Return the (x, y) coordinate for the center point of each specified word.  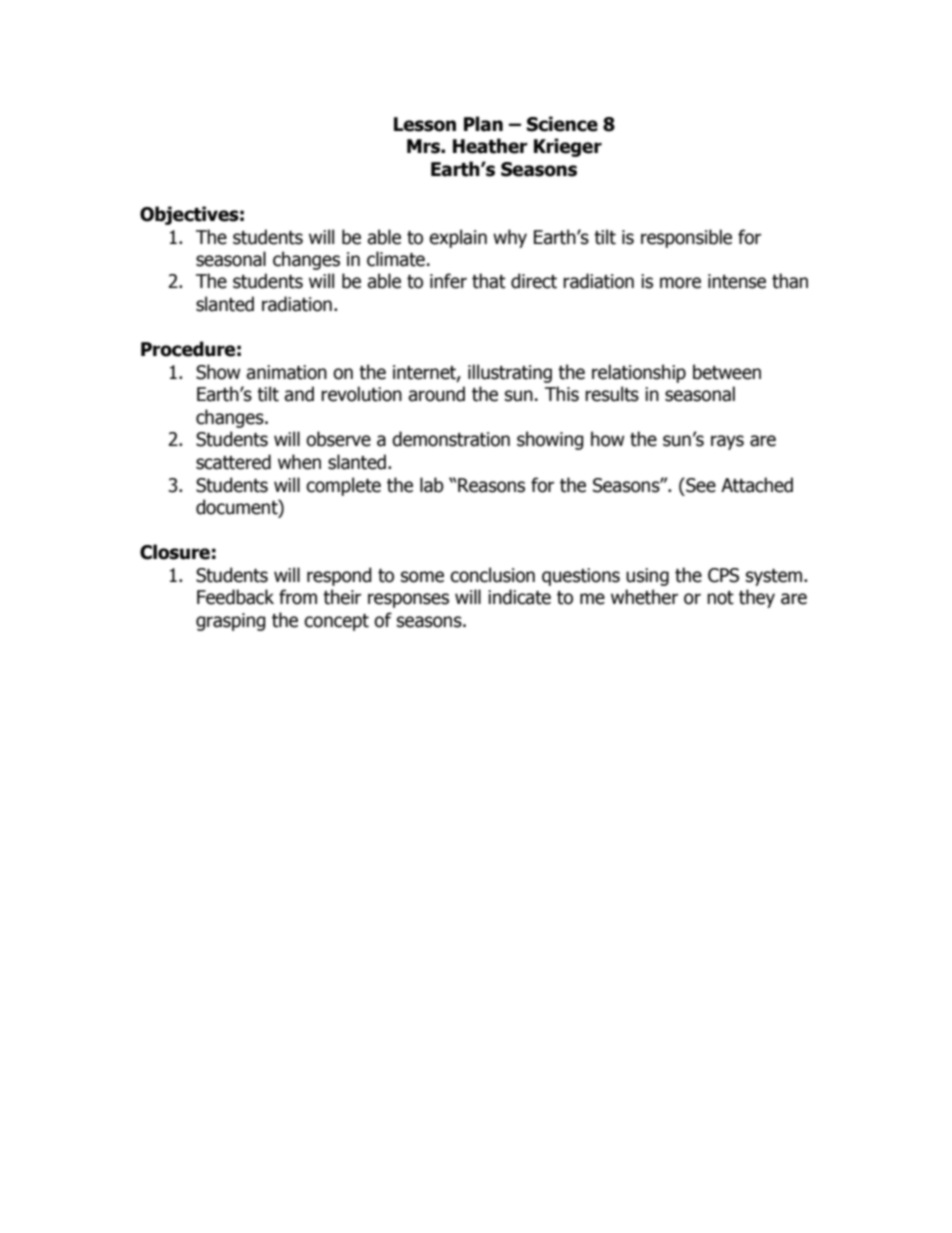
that (489, 281)
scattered (233, 462)
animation (286, 372)
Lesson (425, 124)
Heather (490, 146)
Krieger (568, 147)
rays (727, 442)
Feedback (235, 597)
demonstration (451, 439)
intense (737, 281)
